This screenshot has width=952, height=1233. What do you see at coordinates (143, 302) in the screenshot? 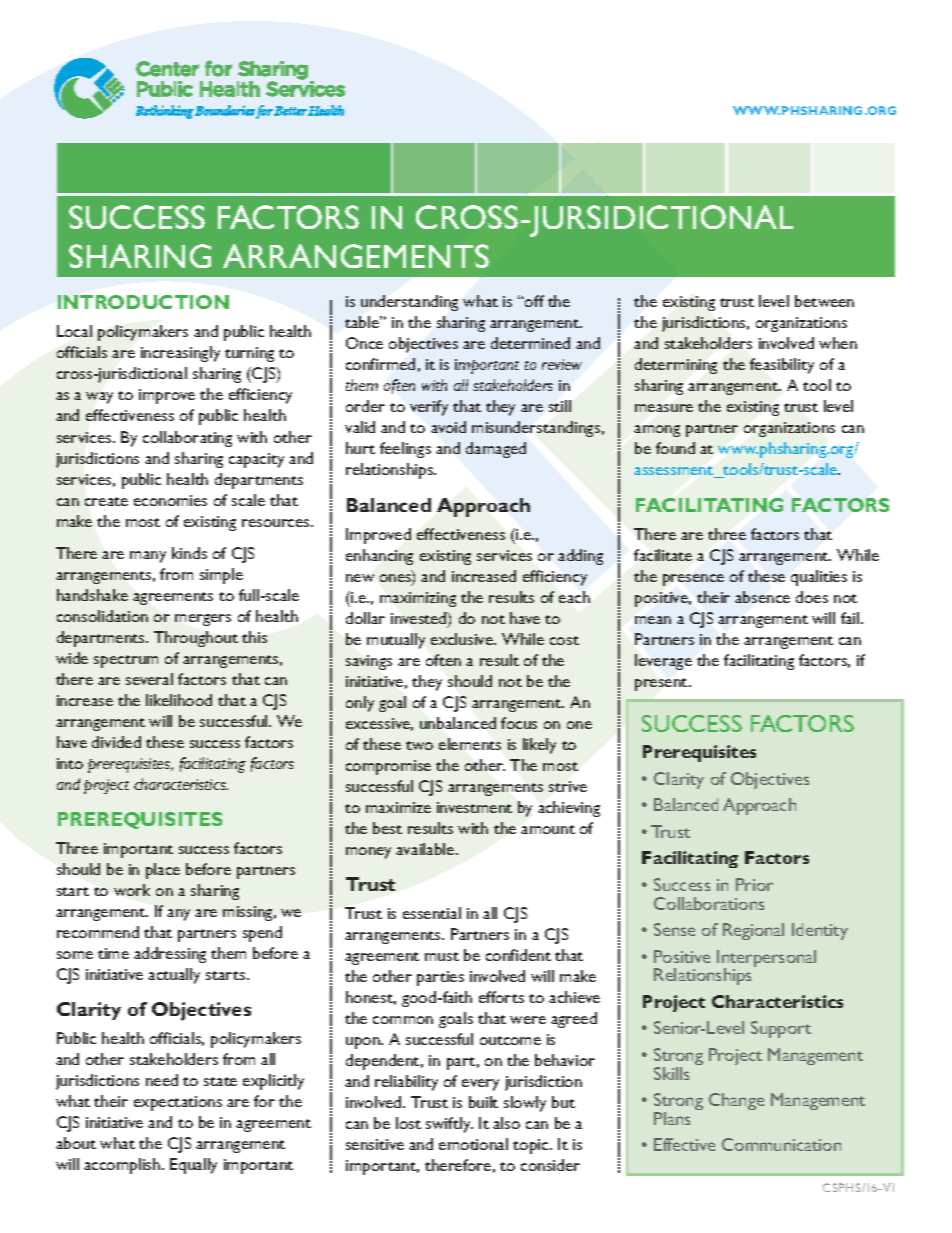
I see `INTRODUCTION` at bounding box center [143, 302].
